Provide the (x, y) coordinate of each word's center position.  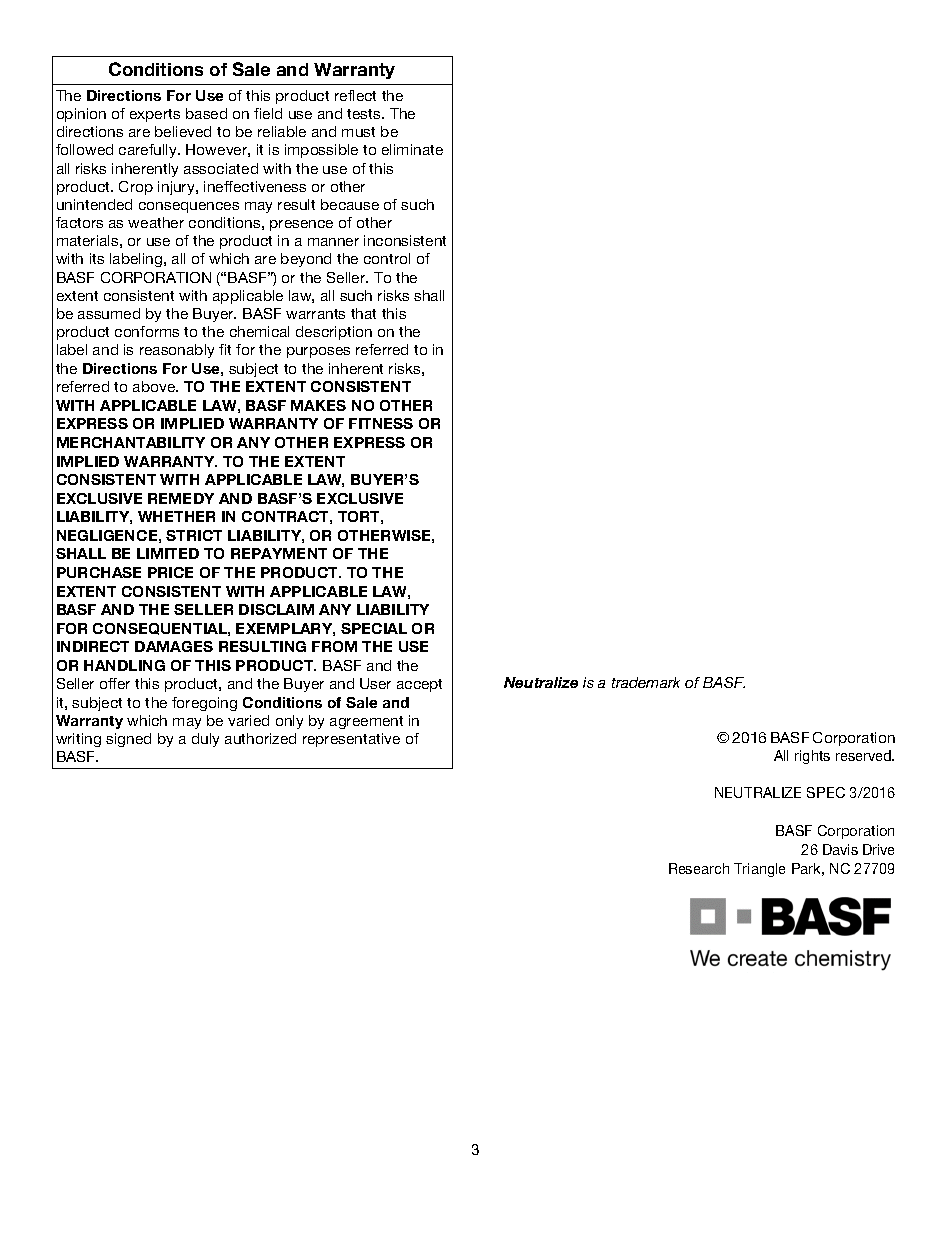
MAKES (318, 405)
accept (419, 685)
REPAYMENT (279, 553)
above (155, 386)
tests (365, 114)
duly (205, 740)
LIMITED (168, 553)
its (97, 258)
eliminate (412, 149)
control (387, 258)
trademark (646, 682)
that (363, 313)
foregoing (204, 704)
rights (812, 757)
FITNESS (381, 423)
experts (155, 115)
